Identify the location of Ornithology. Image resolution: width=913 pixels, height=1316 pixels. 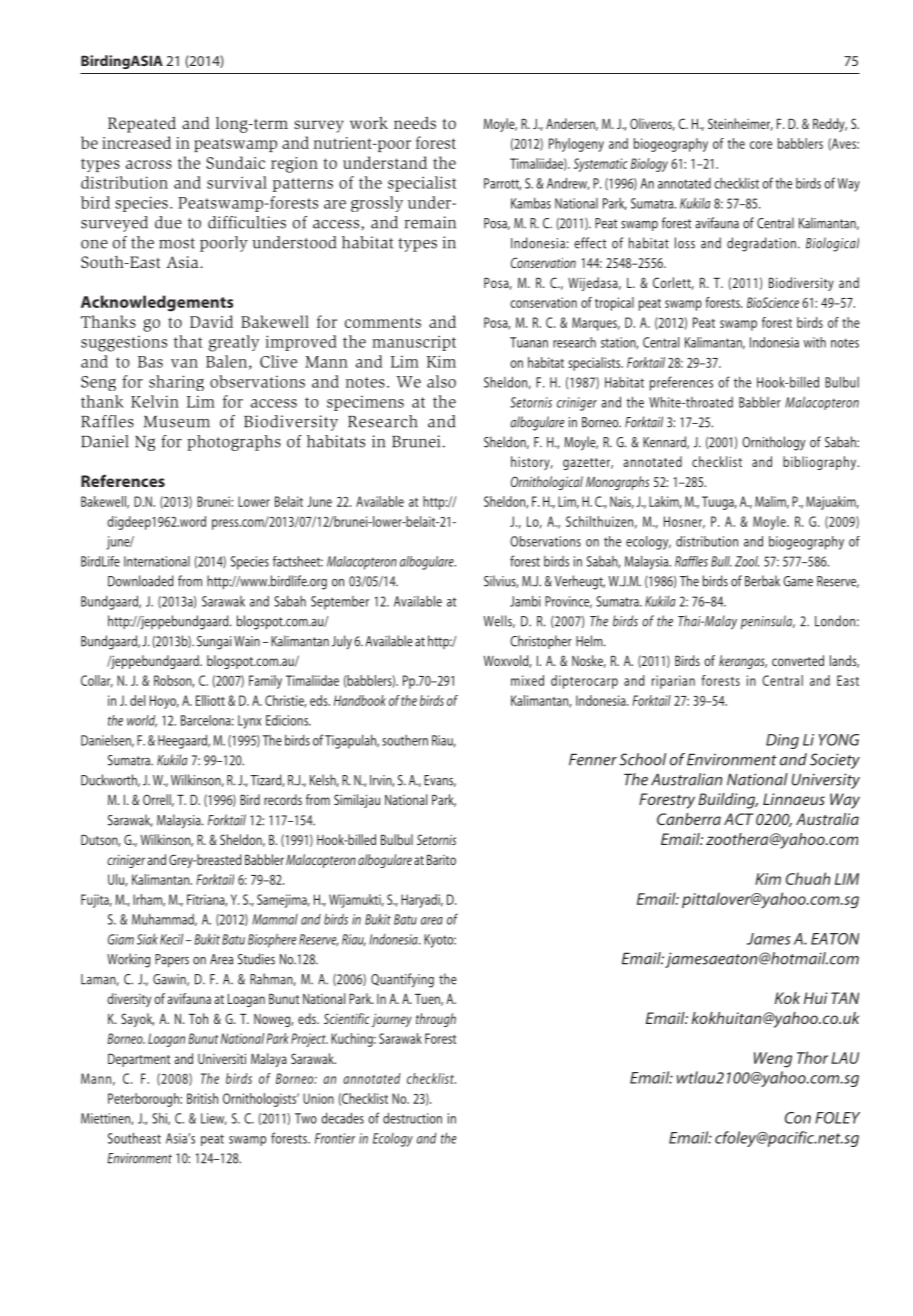
(773, 443).
